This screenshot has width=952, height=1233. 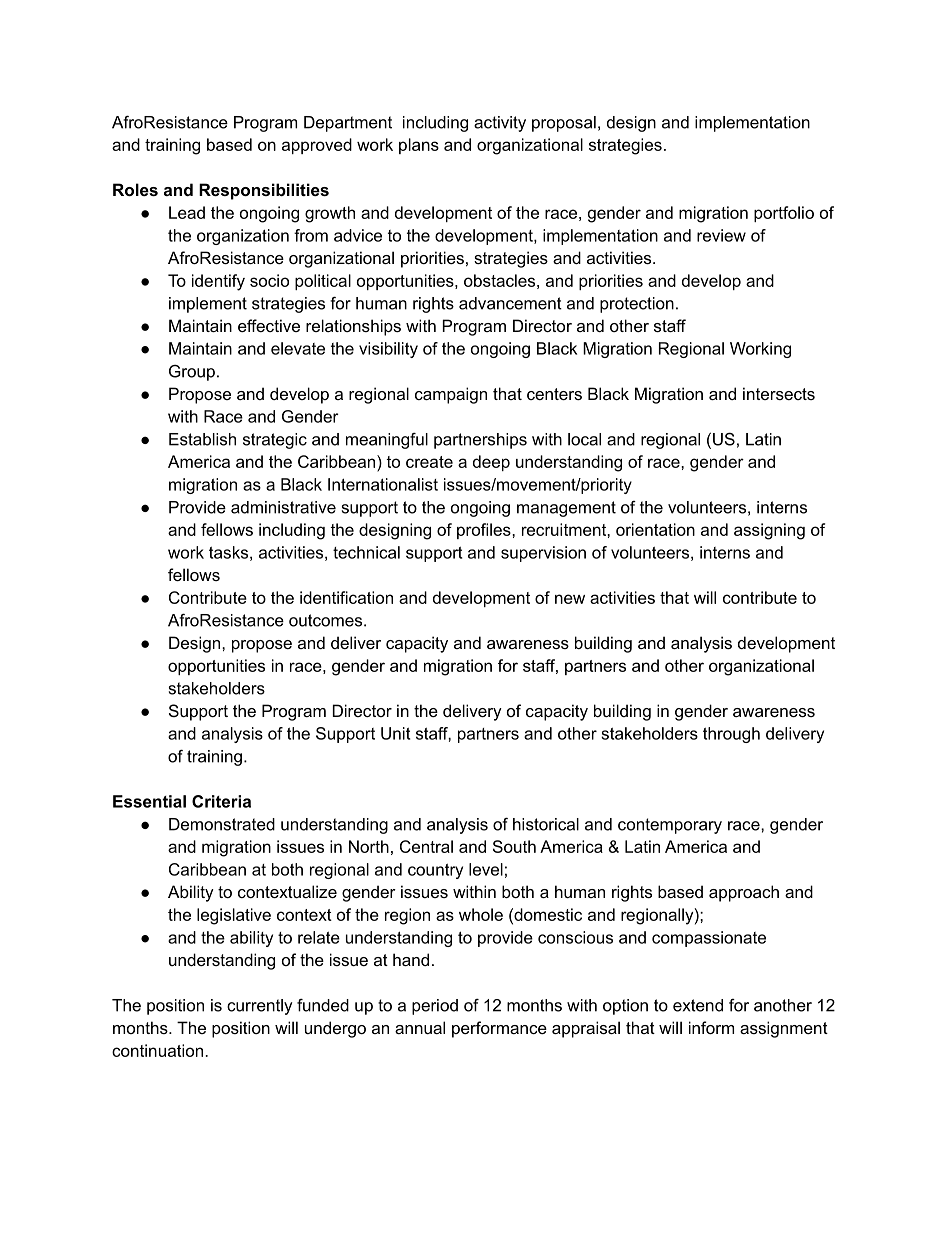 What do you see at coordinates (419, 146) in the screenshot?
I see `plans` at bounding box center [419, 146].
